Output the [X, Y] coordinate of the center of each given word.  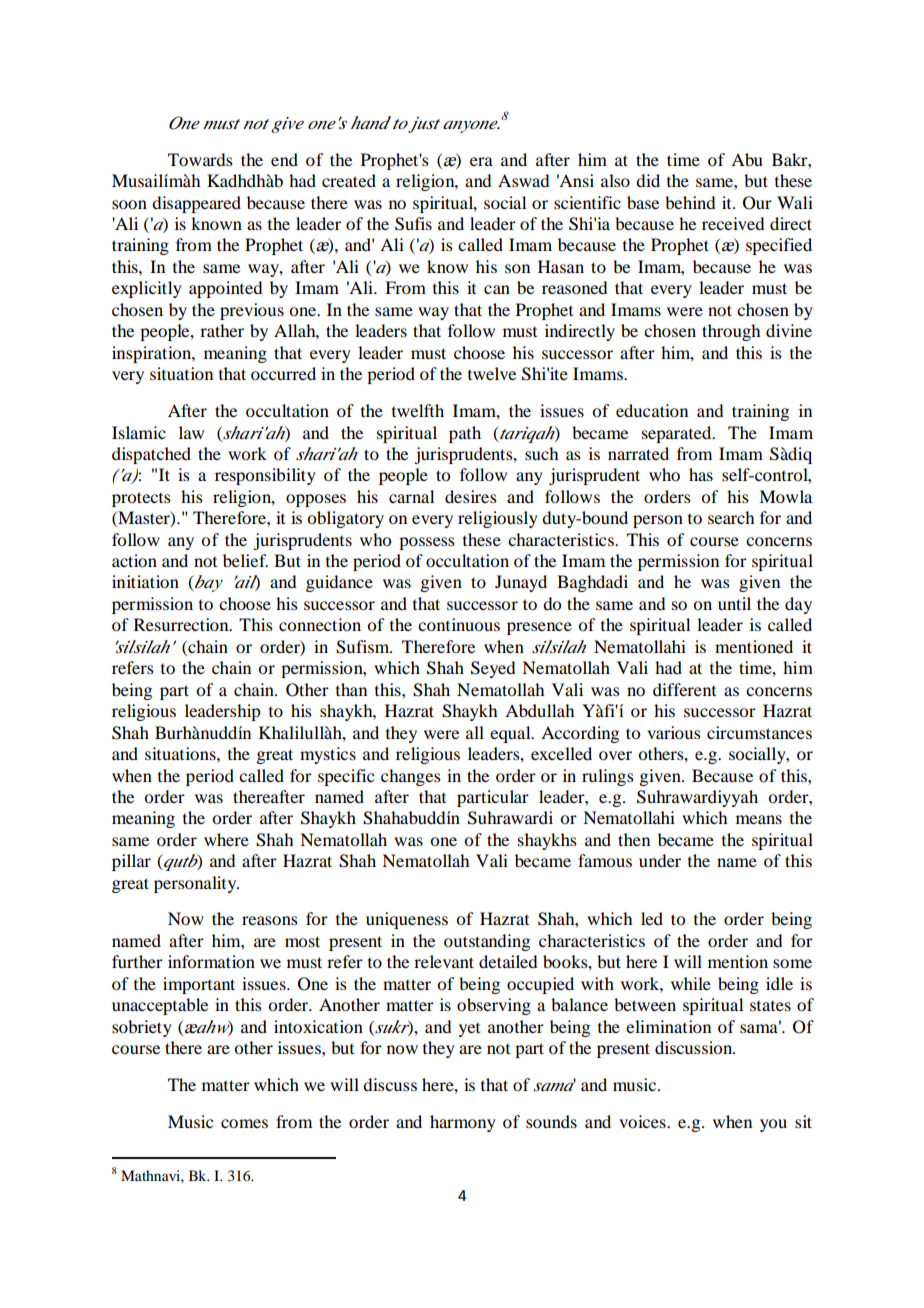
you [773, 1125]
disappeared [196, 204]
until [734, 603]
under [660, 860]
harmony [463, 1123]
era [481, 161]
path [465, 434]
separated [678, 434]
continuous [459, 624]
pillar [131, 862]
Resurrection [182, 624]
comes [244, 1123]
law [191, 432]
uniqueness [407, 920]
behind [690, 202]
